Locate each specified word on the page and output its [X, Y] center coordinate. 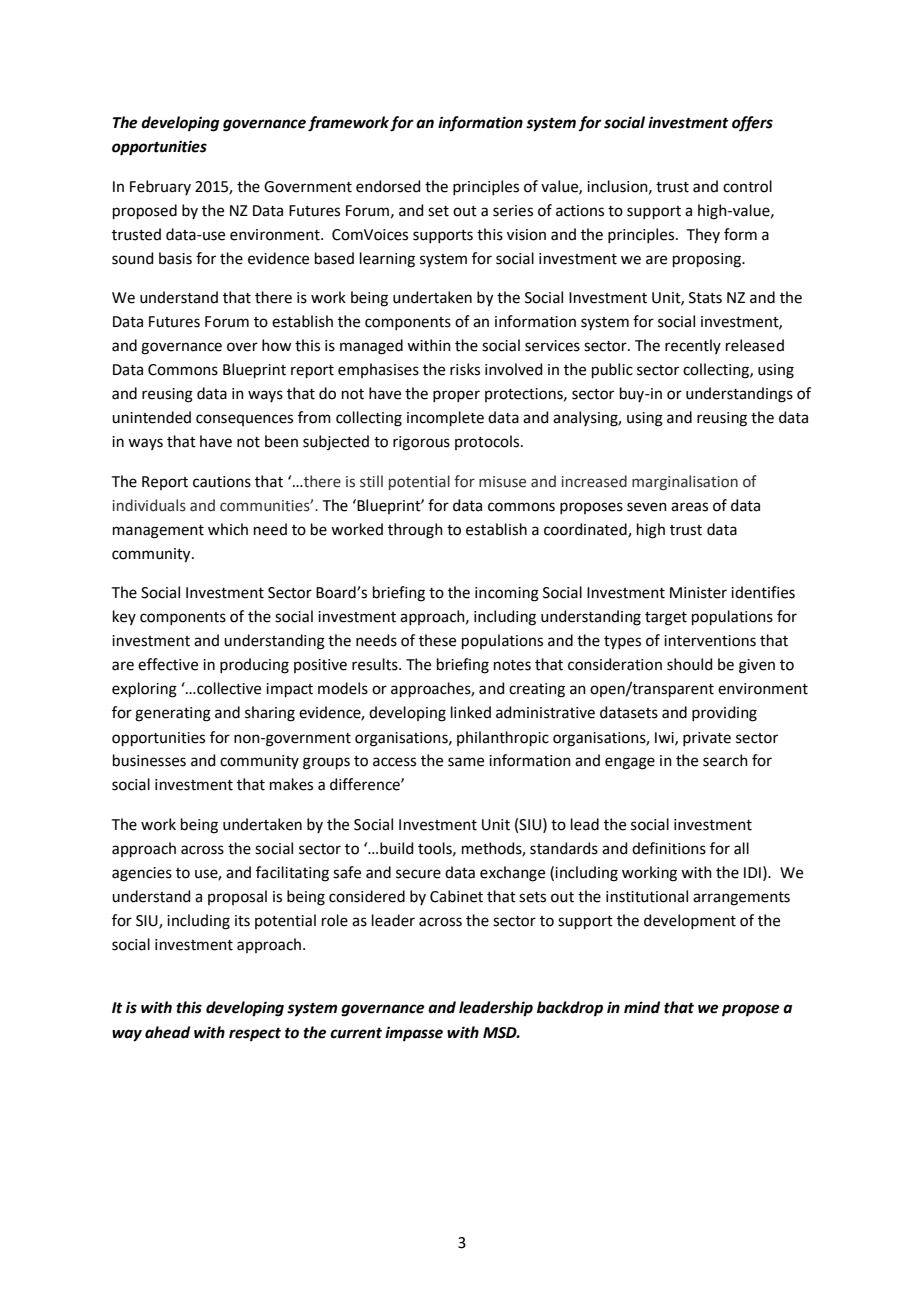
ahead [167, 1032]
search [725, 760]
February [160, 187]
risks [465, 369]
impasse [414, 1034]
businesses [149, 760]
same [466, 762]
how [276, 345]
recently [693, 346]
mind [642, 1007]
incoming [507, 594]
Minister [698, 593]
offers [752, 124]
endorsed [388, 186]
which [228, 529]
